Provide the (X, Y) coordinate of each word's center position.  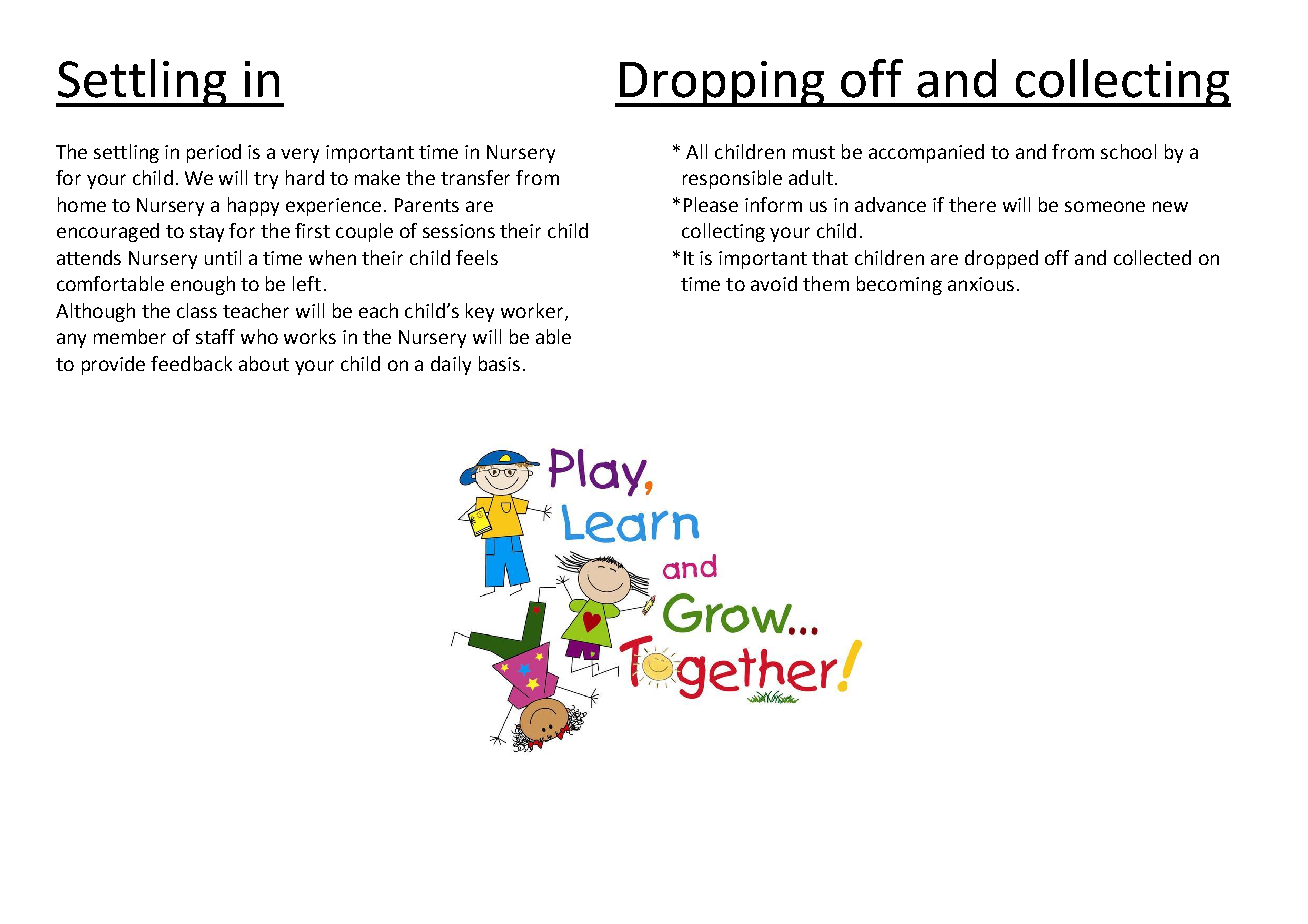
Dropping (722, 84)
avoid (774, 283)
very (300, 155)
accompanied (926, 153)
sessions (459, 231)
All (696, 151)
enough (203, 285)
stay (207, 233)
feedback (191, 363)
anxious (981, 284)
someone (1105, 206)
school (1128, 151)
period (214, 153)
